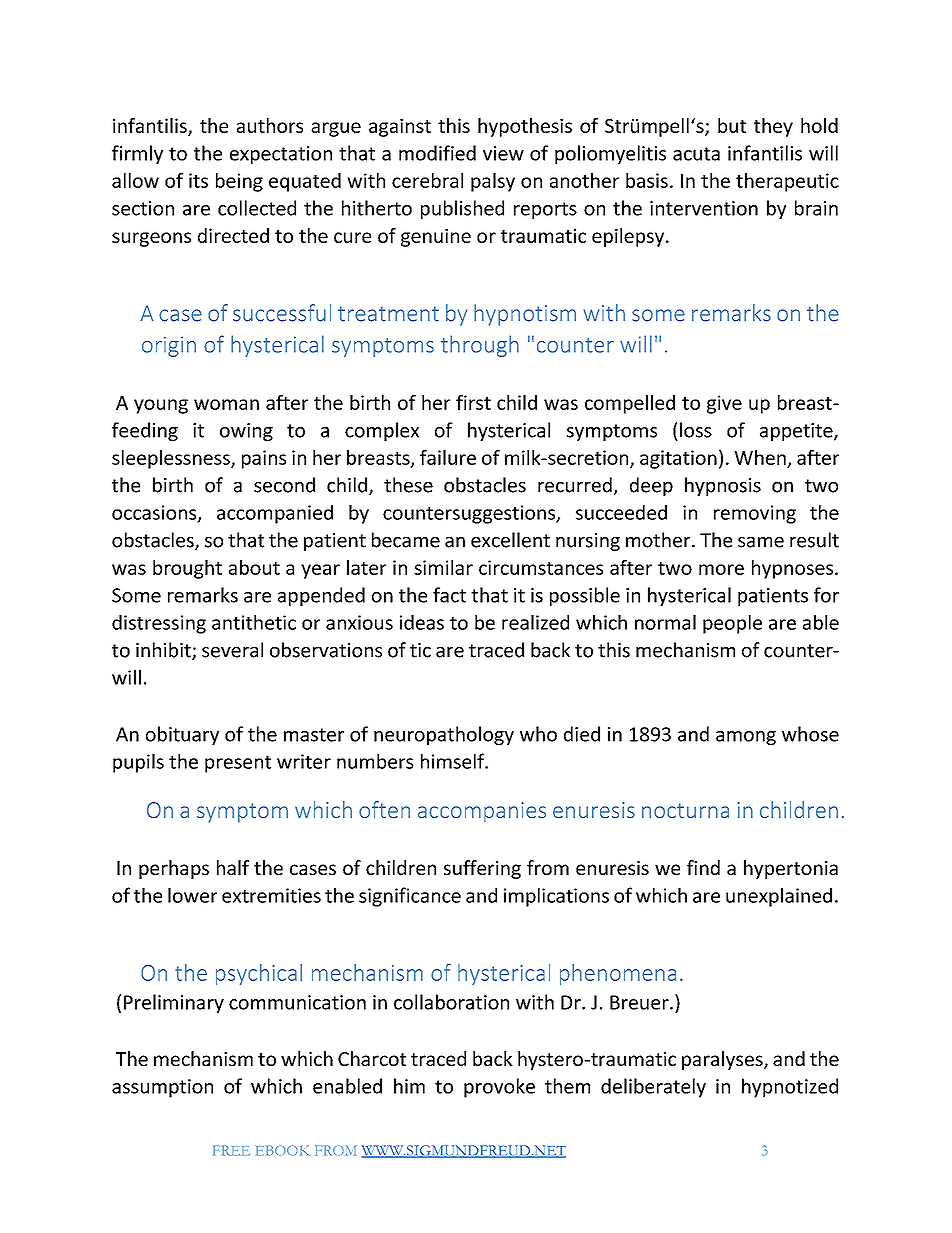 This screenshot has width=952, height=1233. I want to click on woman, so click(226, 404).
